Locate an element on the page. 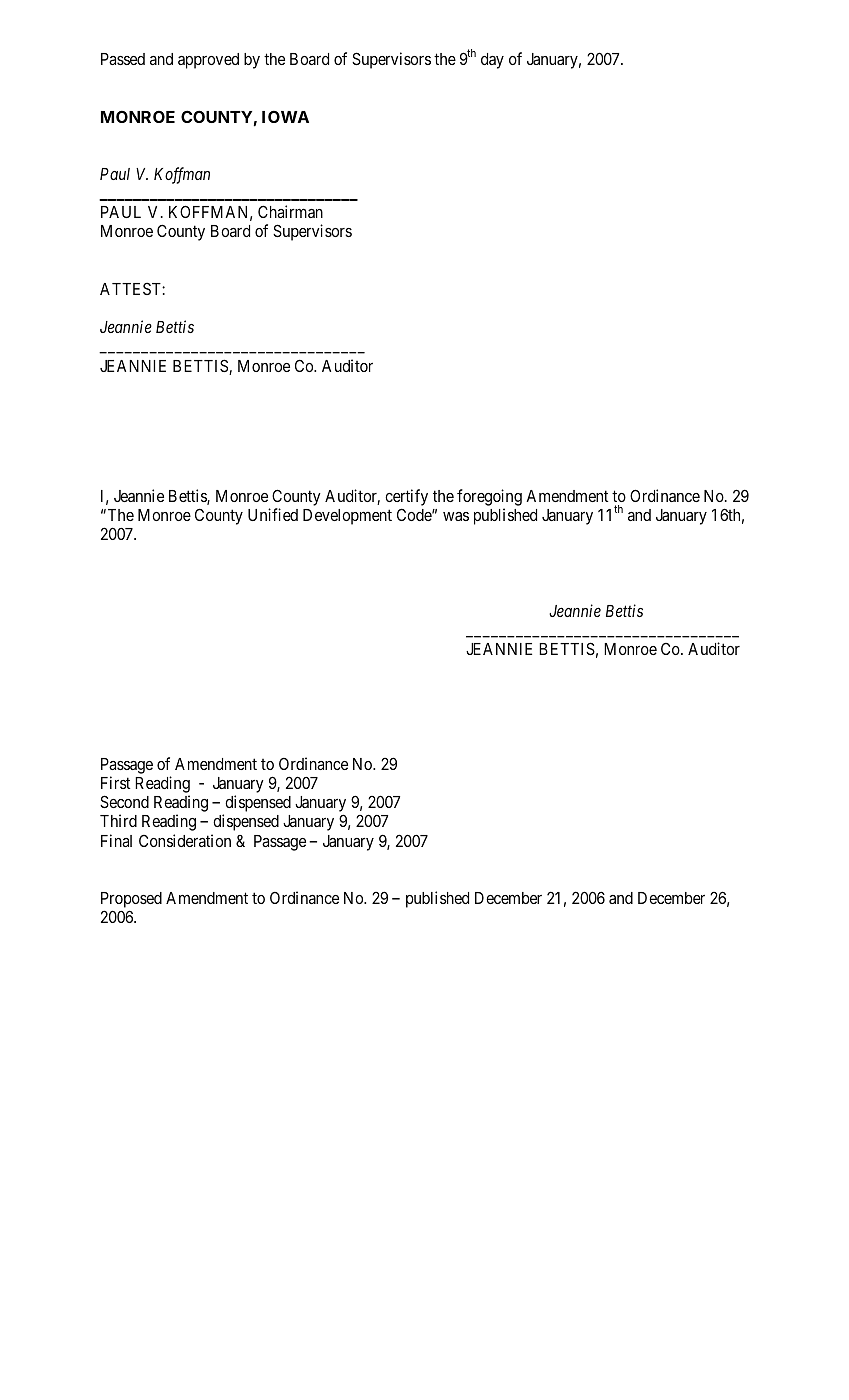 This document has width=849, height=1400. was is located at coordinates (456, 516).
